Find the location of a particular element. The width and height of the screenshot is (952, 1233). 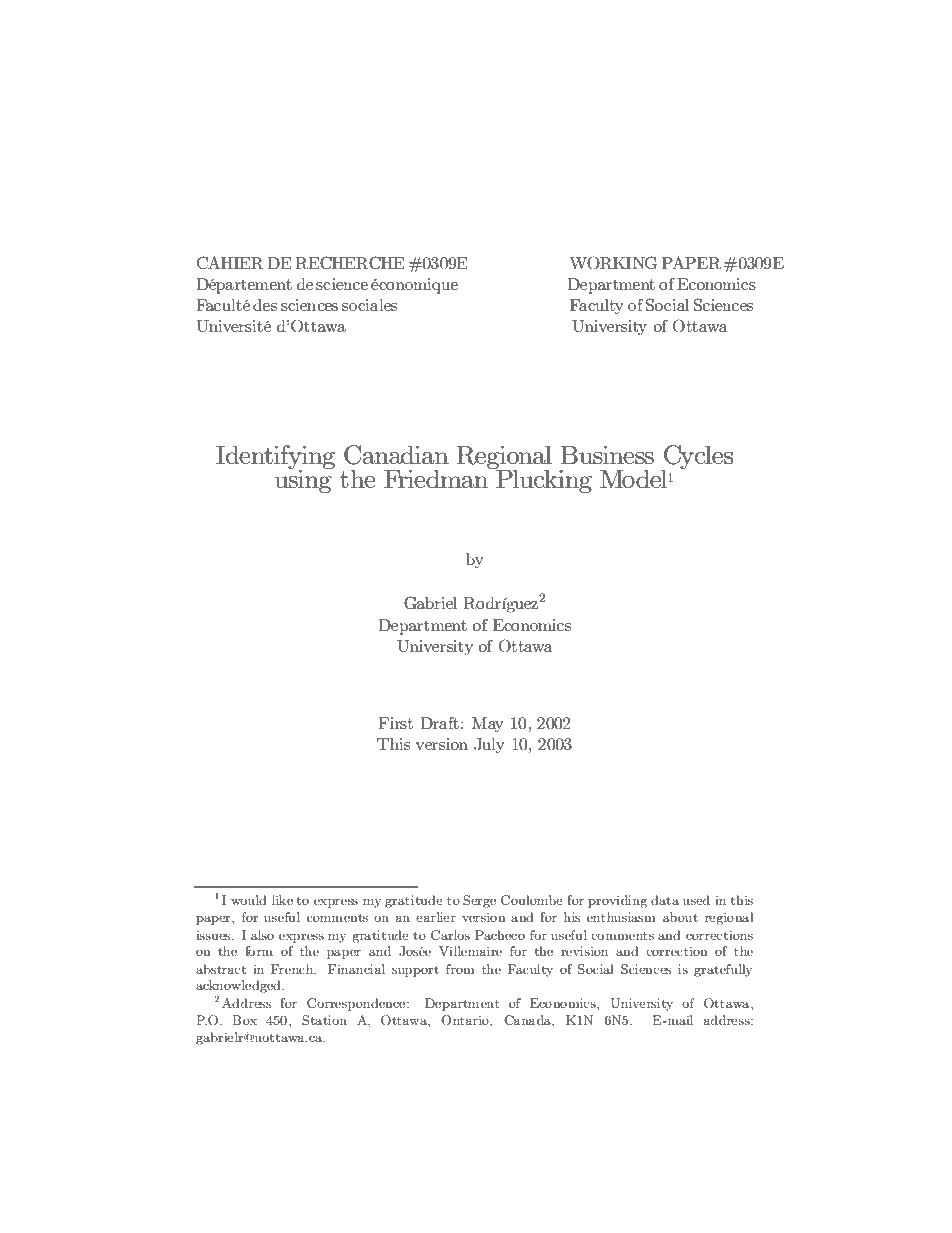

Business is located at coordinates (607, 455).
